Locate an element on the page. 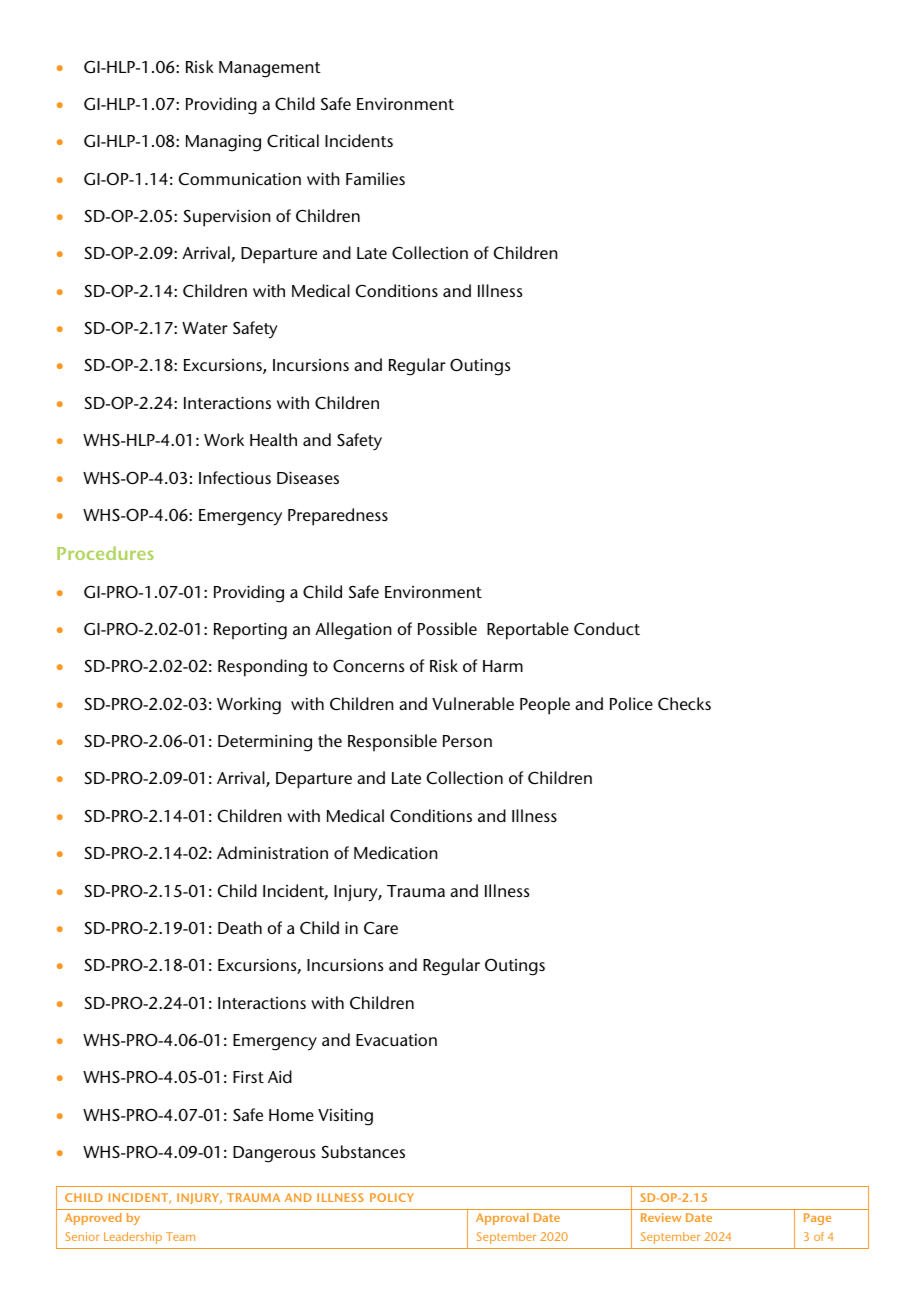 The image size is (924, 1308). Review is located at coordinates (661, 1217).
